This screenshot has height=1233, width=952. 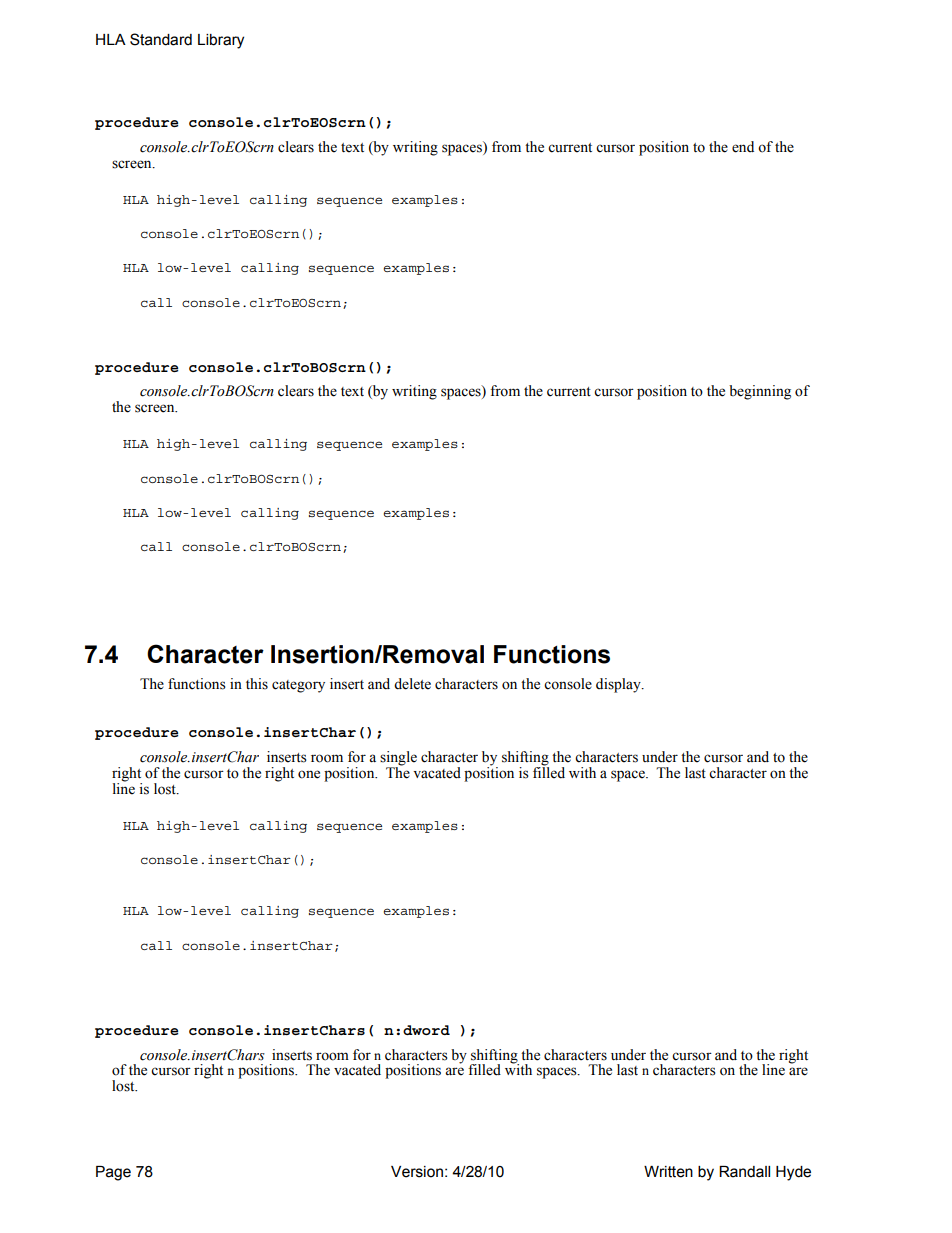 I want to click on Hyde, so click(x=793, y=1173).
